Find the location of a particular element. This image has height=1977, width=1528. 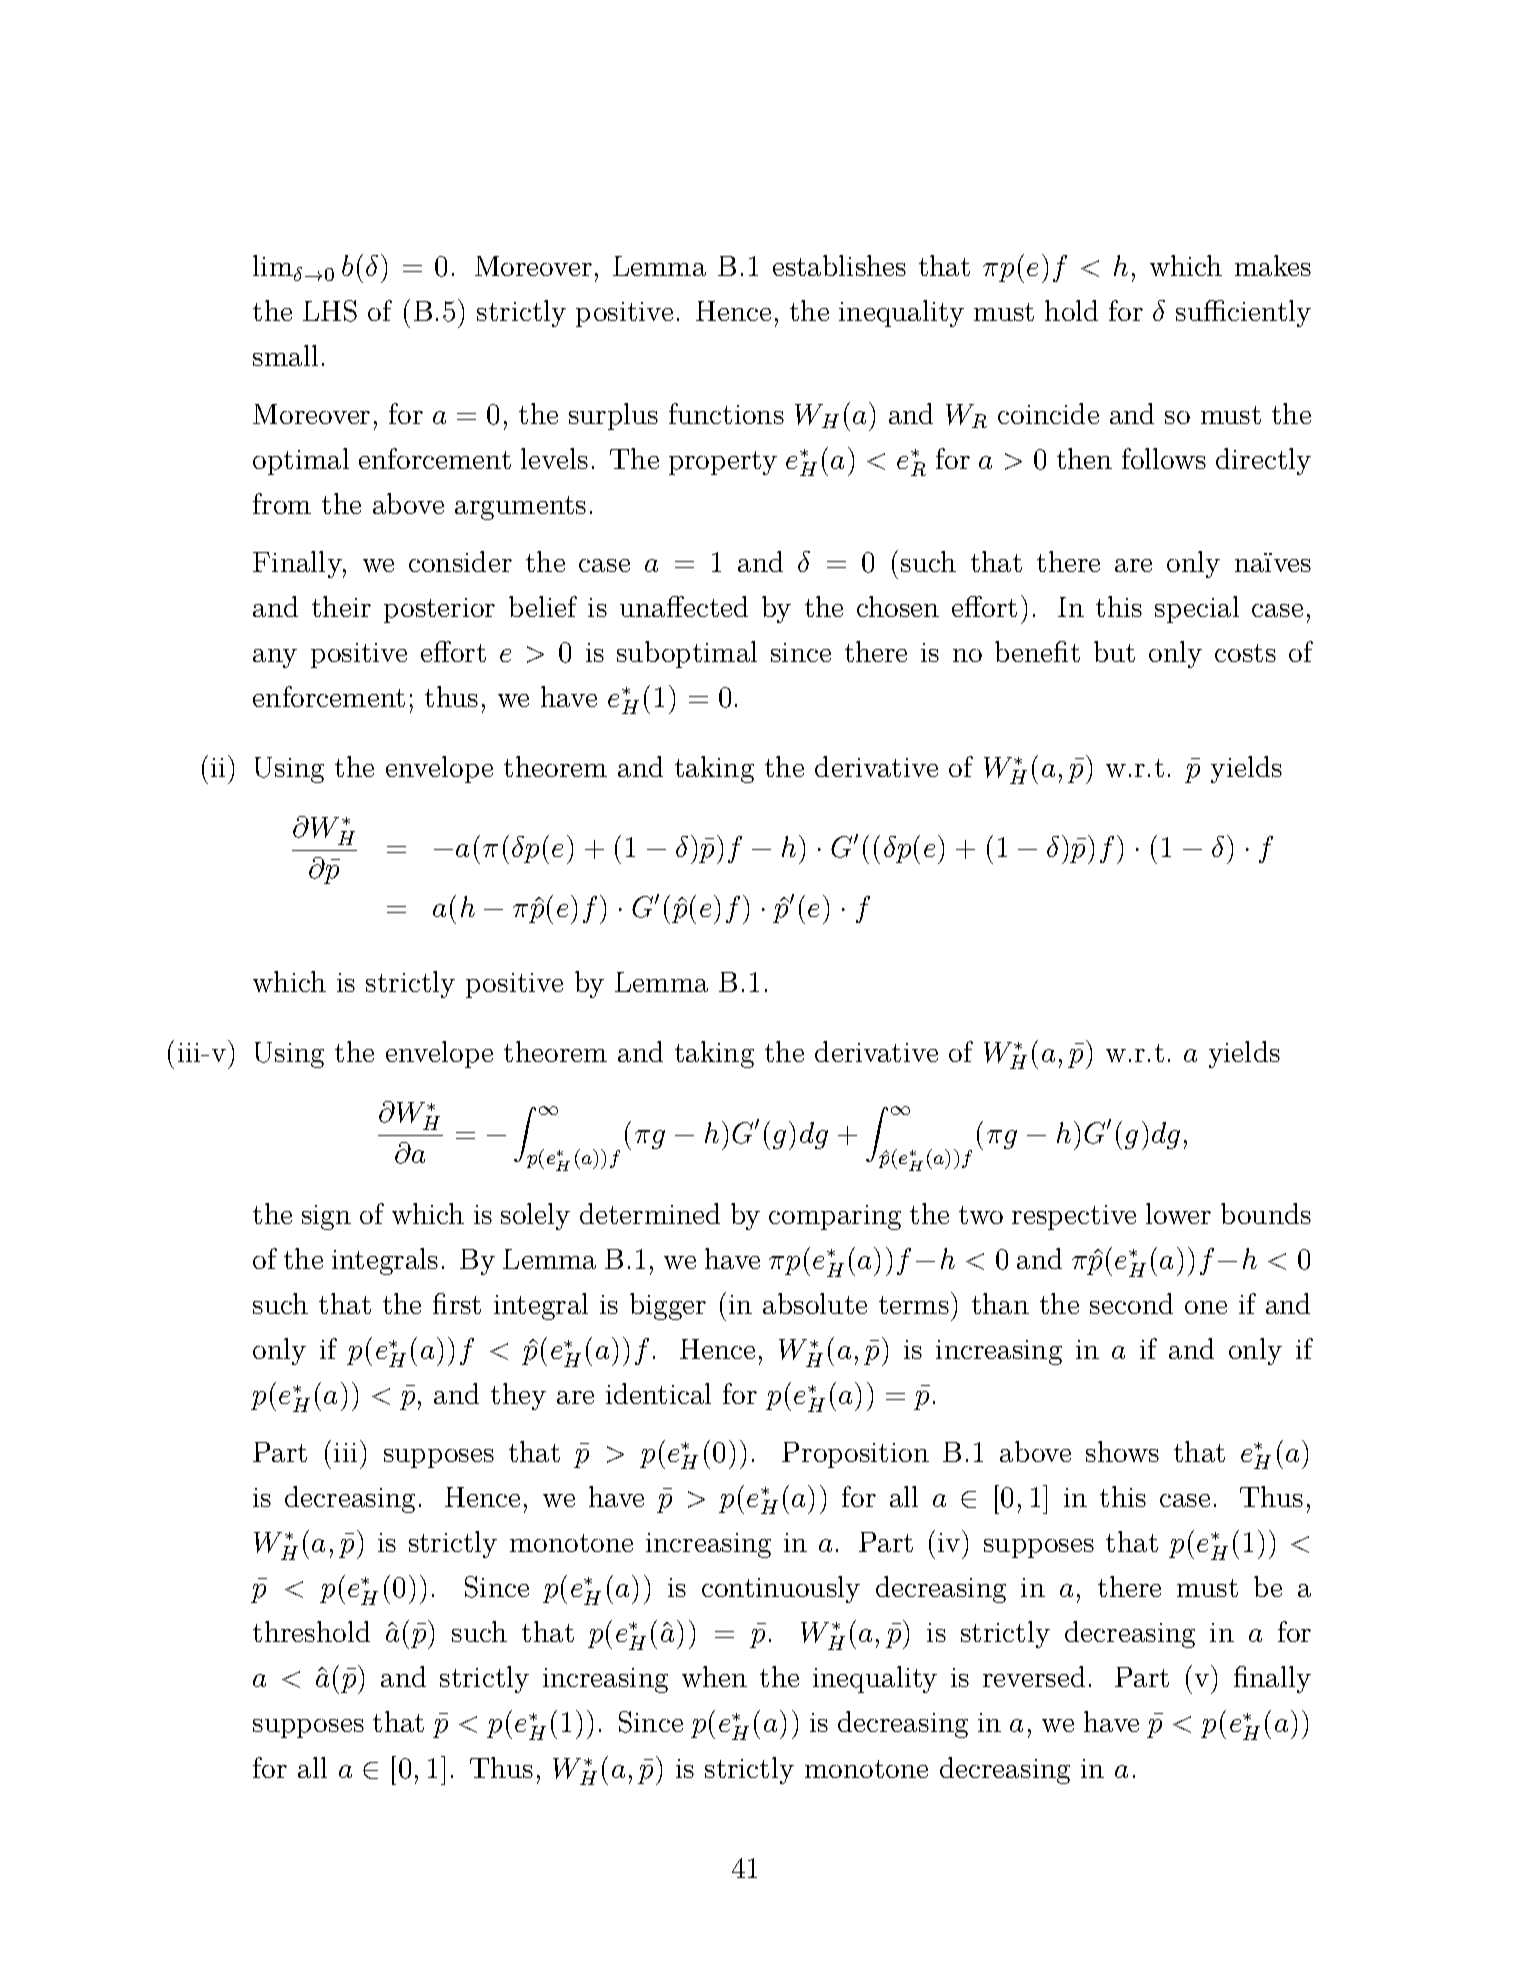

continuously is located at coordinates (781, 1589).
